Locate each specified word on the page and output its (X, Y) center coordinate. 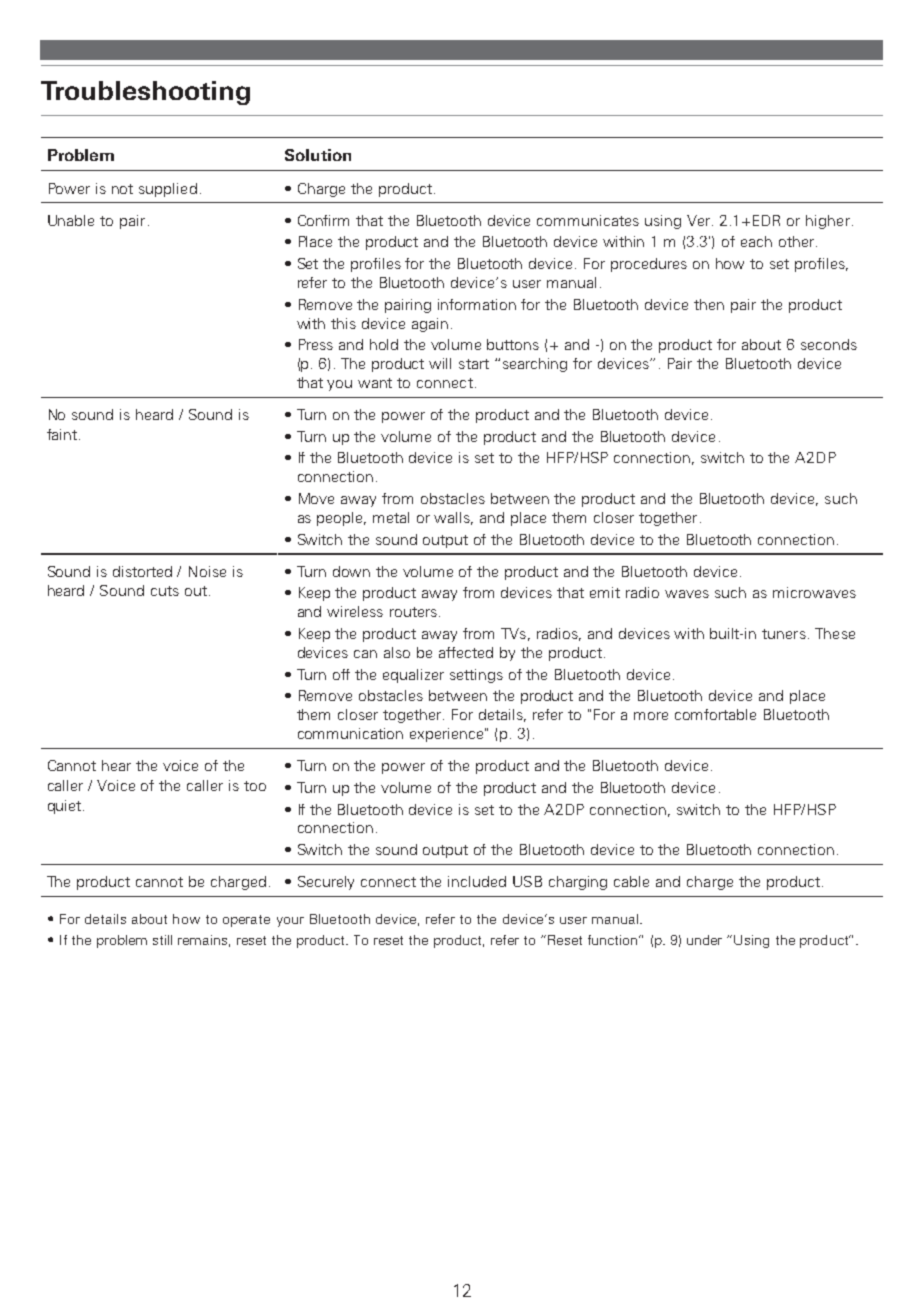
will (440, 363)
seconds (829, 344)
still (162, 940)
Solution (318, 155)
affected (466, 652)
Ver (700, 220)
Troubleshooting (145, 93)
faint (62, 434)
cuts (165, 591)
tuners (784, 634)
